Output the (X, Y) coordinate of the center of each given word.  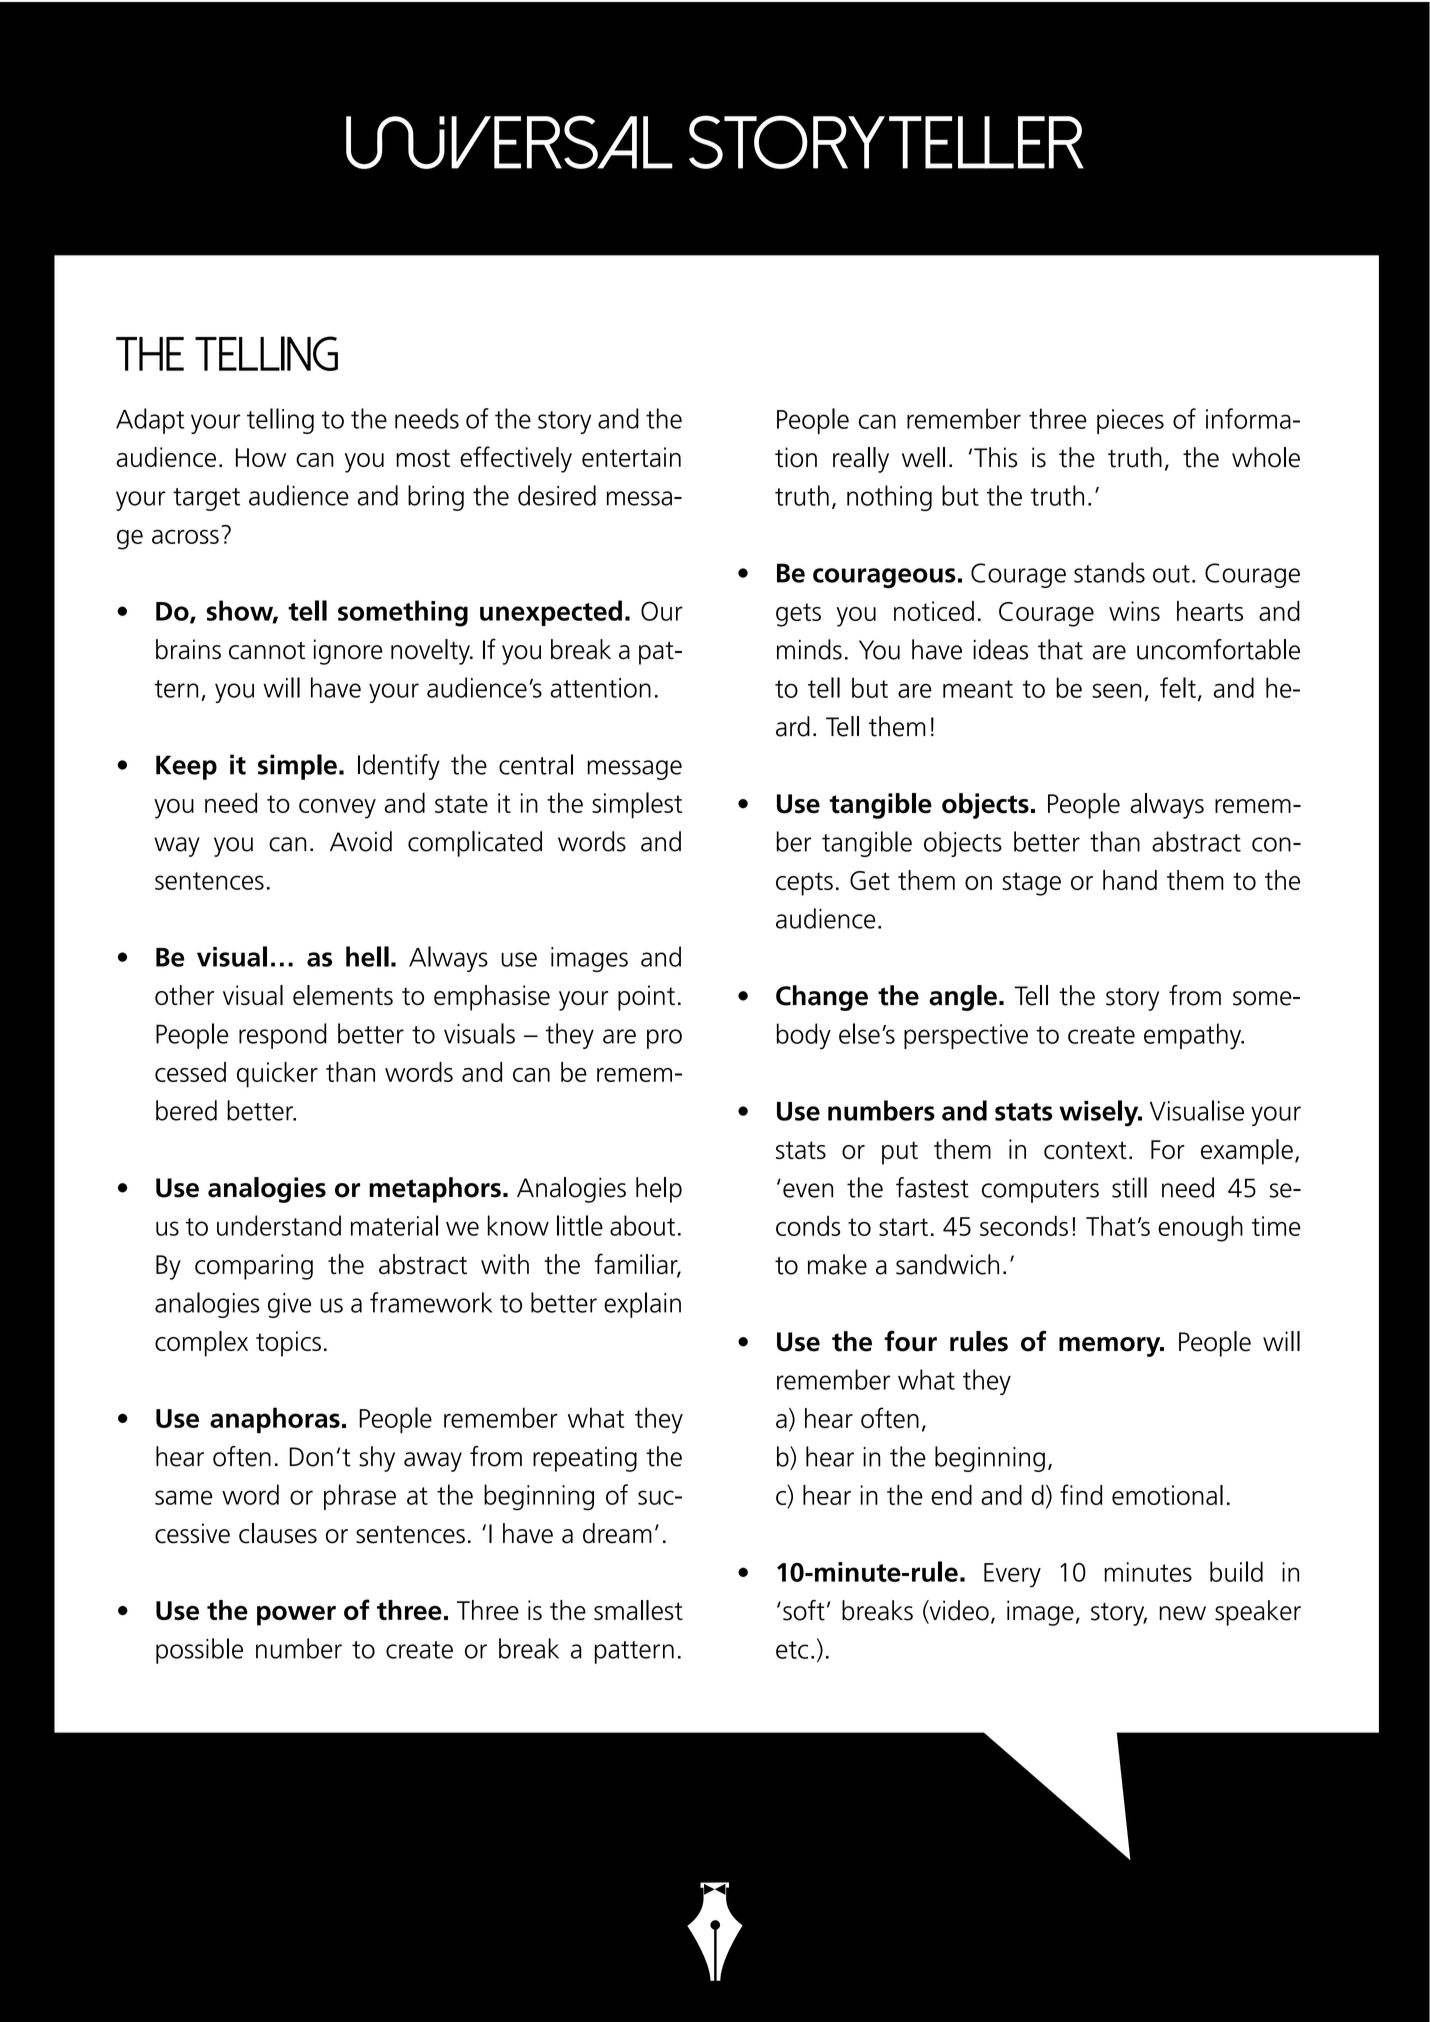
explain (642, 1305)
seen (1117, 690)
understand (279, 1225)
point (646, 998)
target (206, 499)
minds (809, 649)
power (296, 1615)
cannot (267, 650)
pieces (1130, 421)
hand (1130, 880)
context (1085, 1150)
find (1081, 1494)
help (659, 1190)
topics (288, 1344)
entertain (631, 457)
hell (367, 956)
